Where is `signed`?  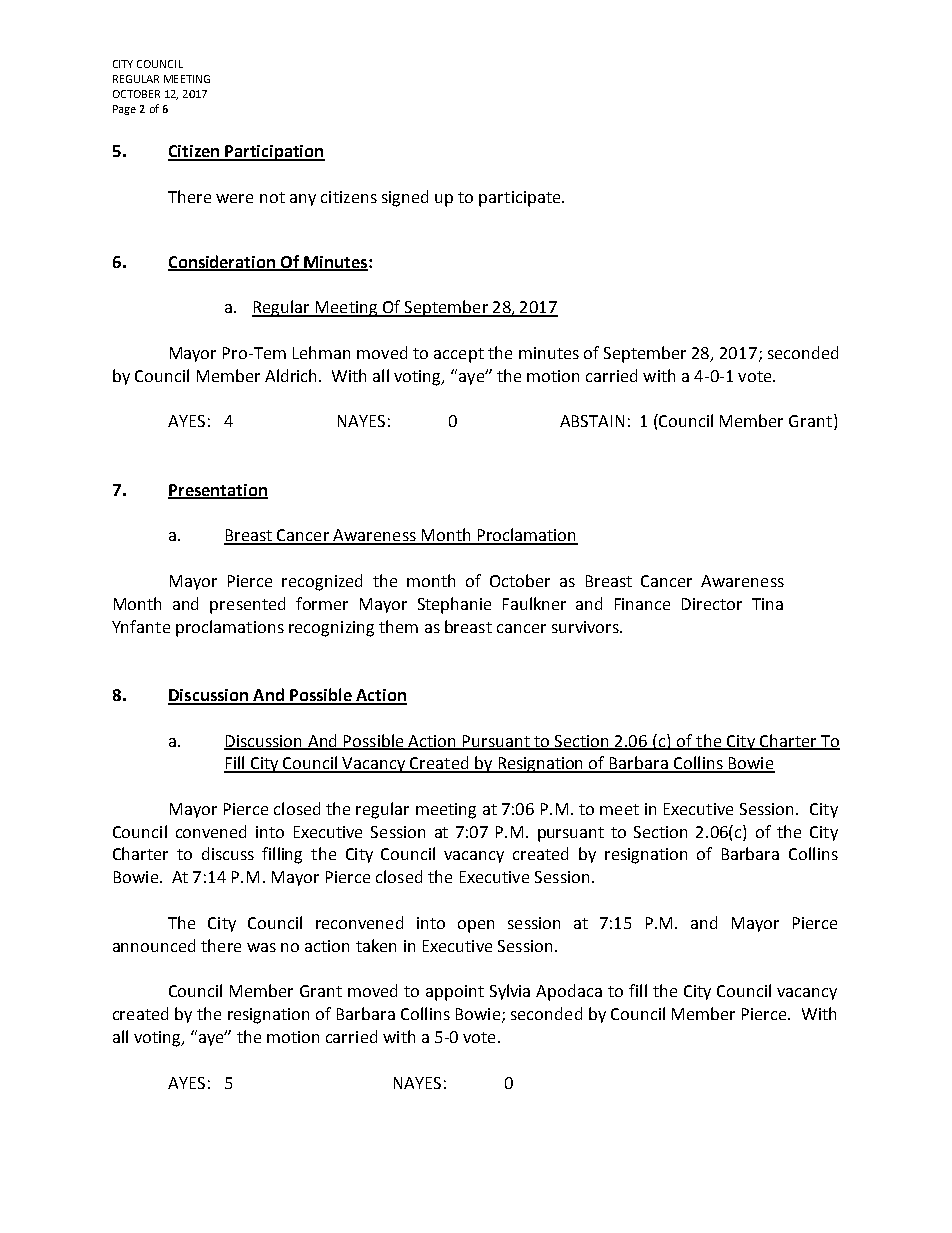
signed is located at coordinates (405, 198).
